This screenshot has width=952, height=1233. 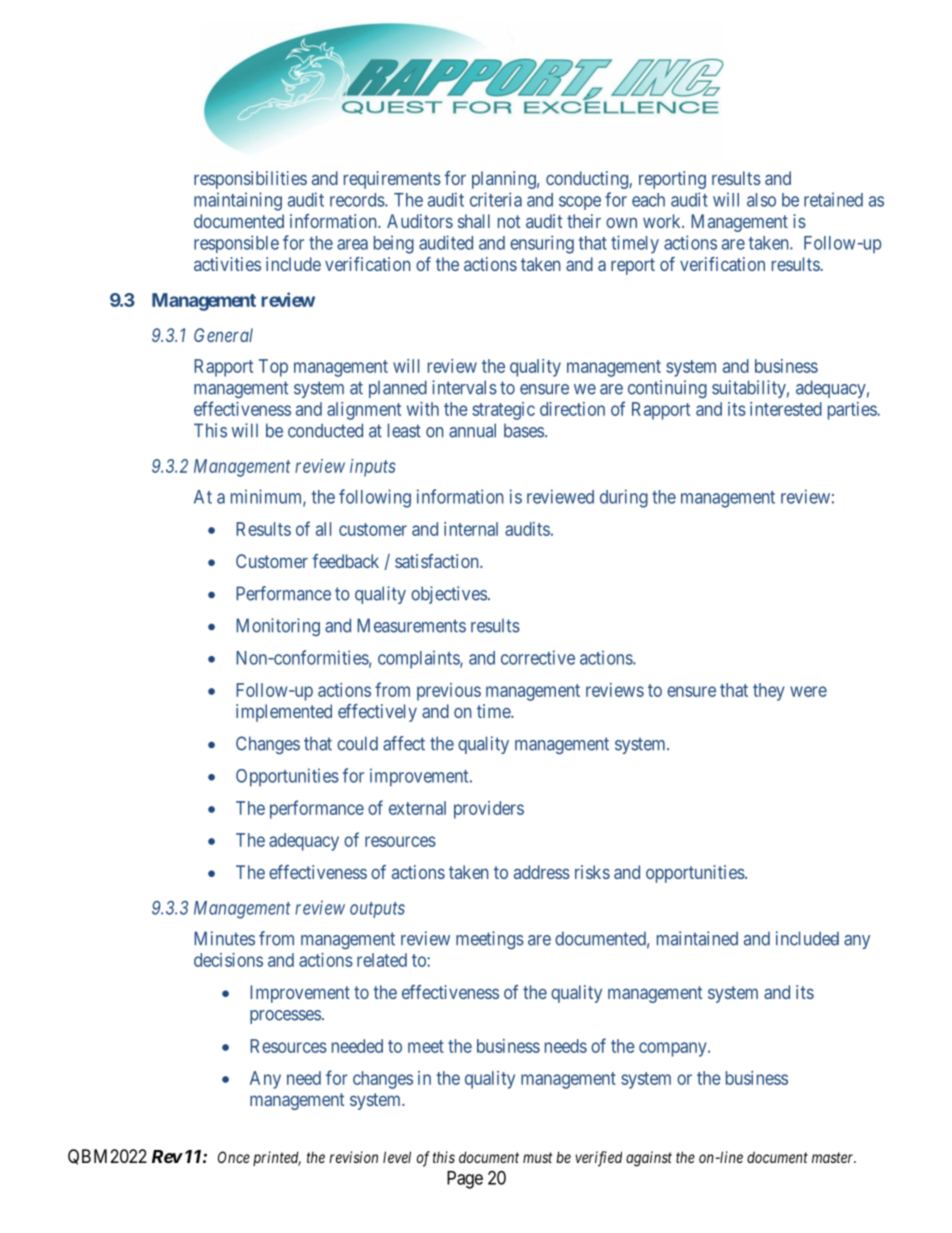 I want to click on also, so click(x=761, y=200).
